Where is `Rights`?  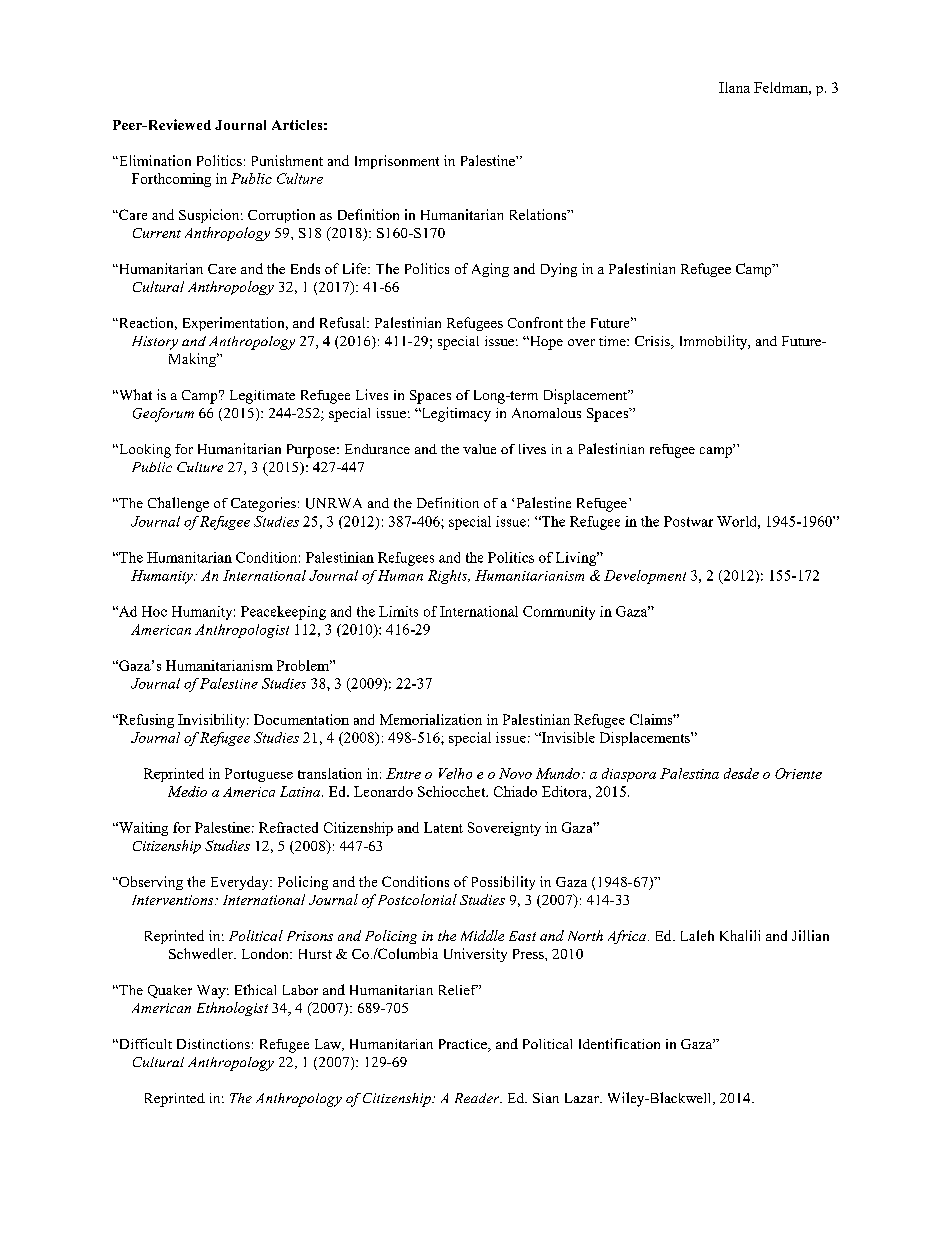
Rights is located at coordinates (449, 577).
